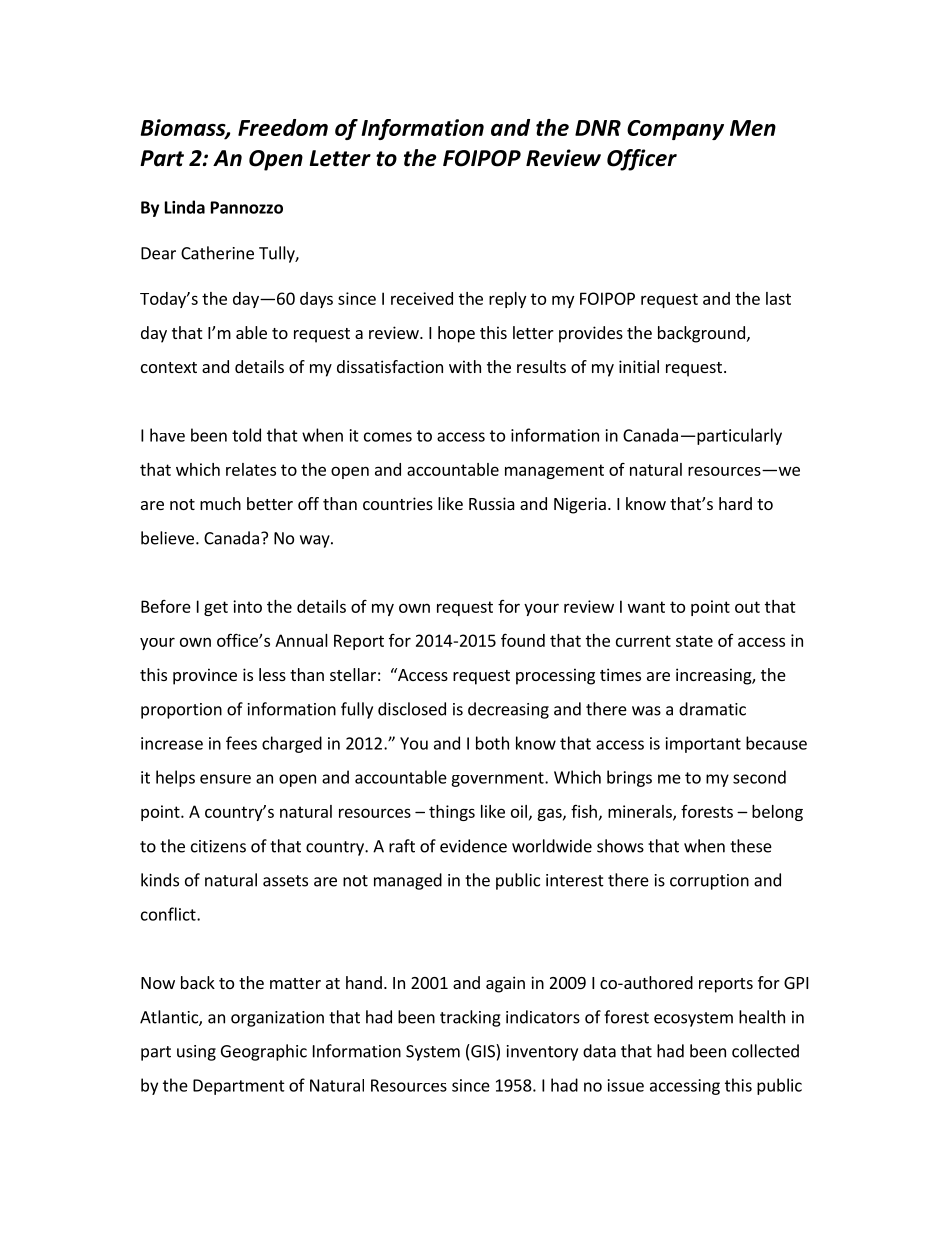 The height and width of the page is (1233, 952). Describe the element at coordinates (283, 127) in the page. I see `Freedom` at that location.
